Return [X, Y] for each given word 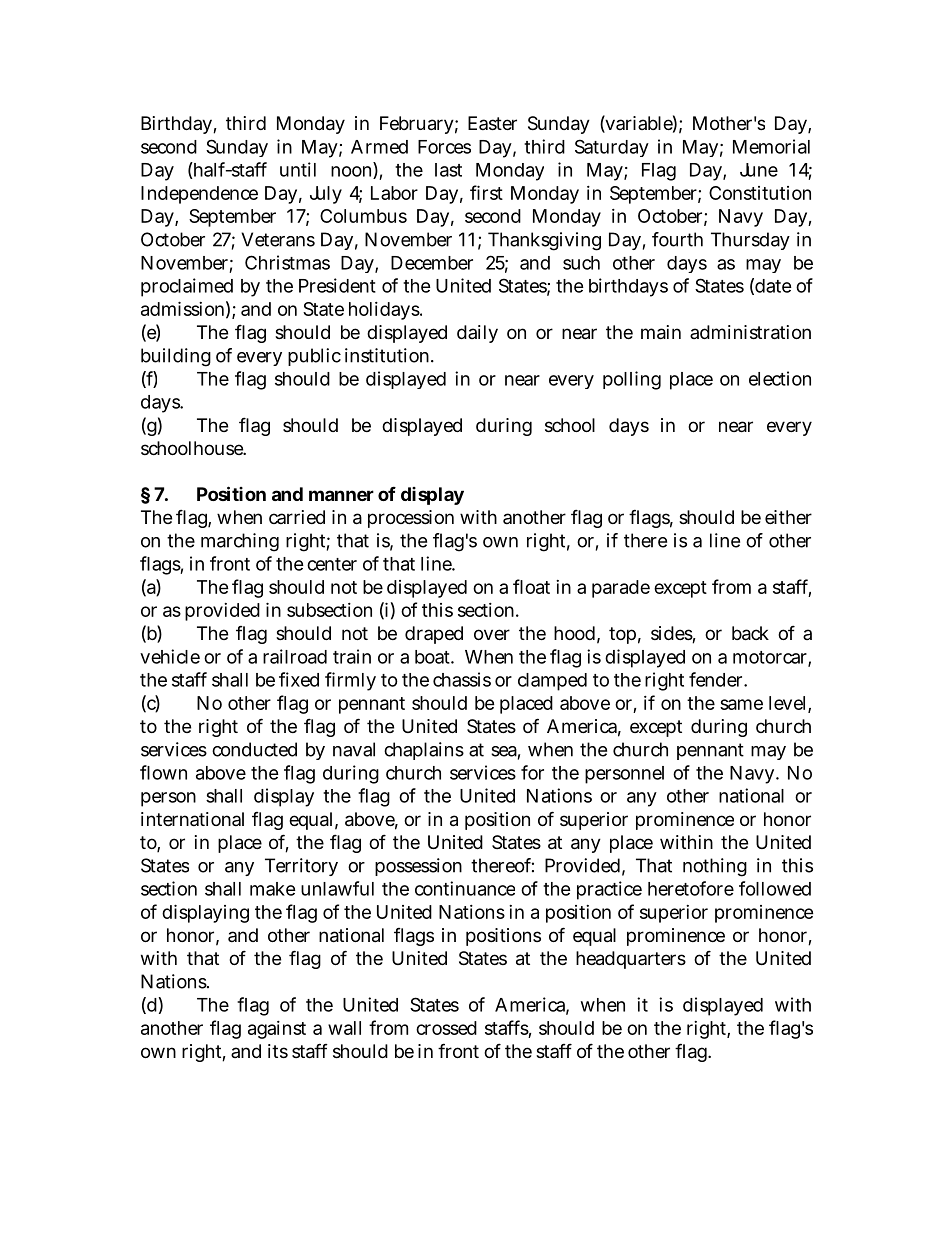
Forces [444, 147]
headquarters [631, 960]
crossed [446, 1028]
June [759, 170]
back [750, 633]
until [298, 169]
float [531, 586]
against [277, 1030]
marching [240, 542]
